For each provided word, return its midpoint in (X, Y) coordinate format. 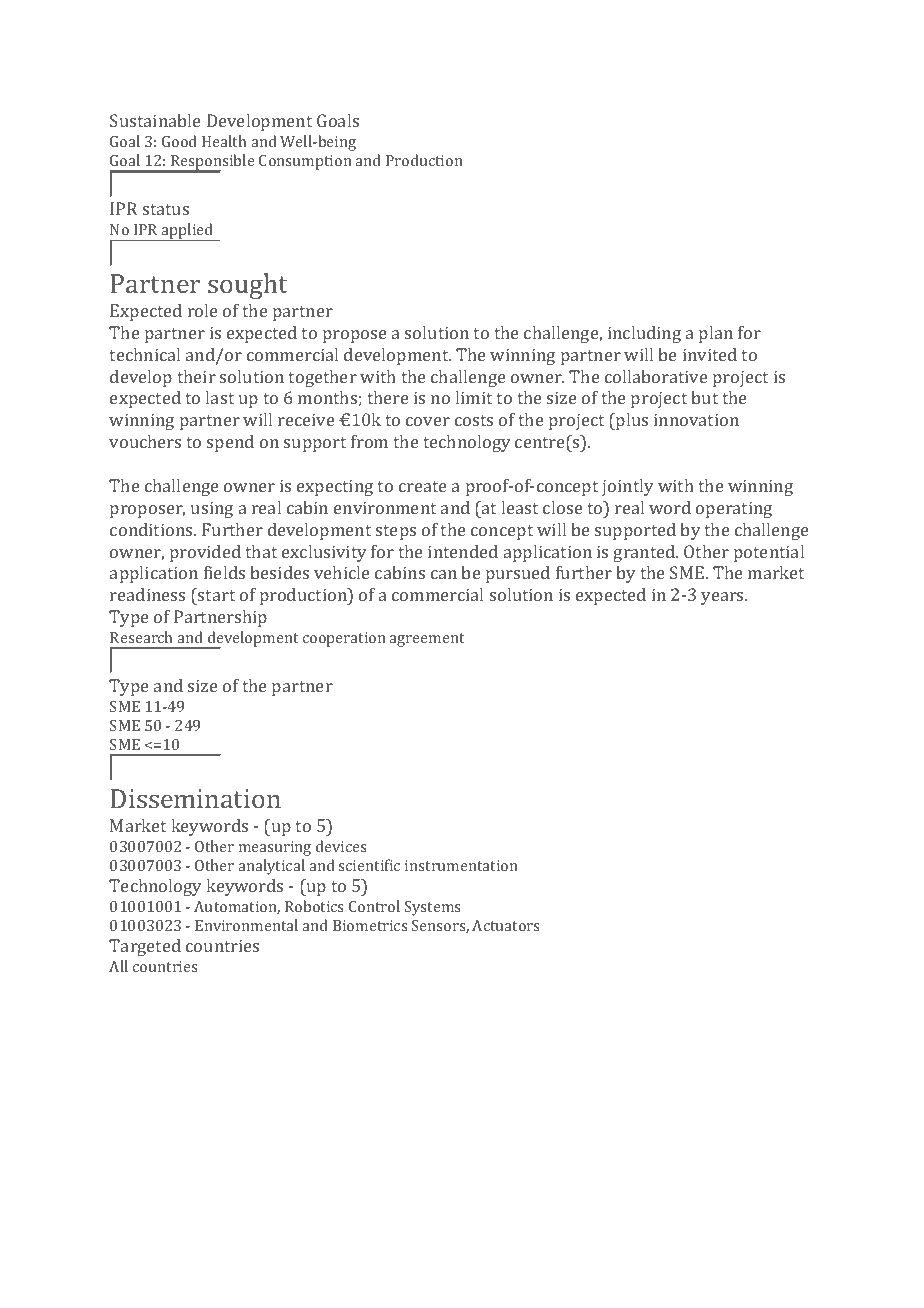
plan (716, 334)
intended (463, 551)
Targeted (145, 947)
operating (734, 509)
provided (205, 553)
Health (224, 141)
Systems (432, 908)
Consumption (305, 162)
